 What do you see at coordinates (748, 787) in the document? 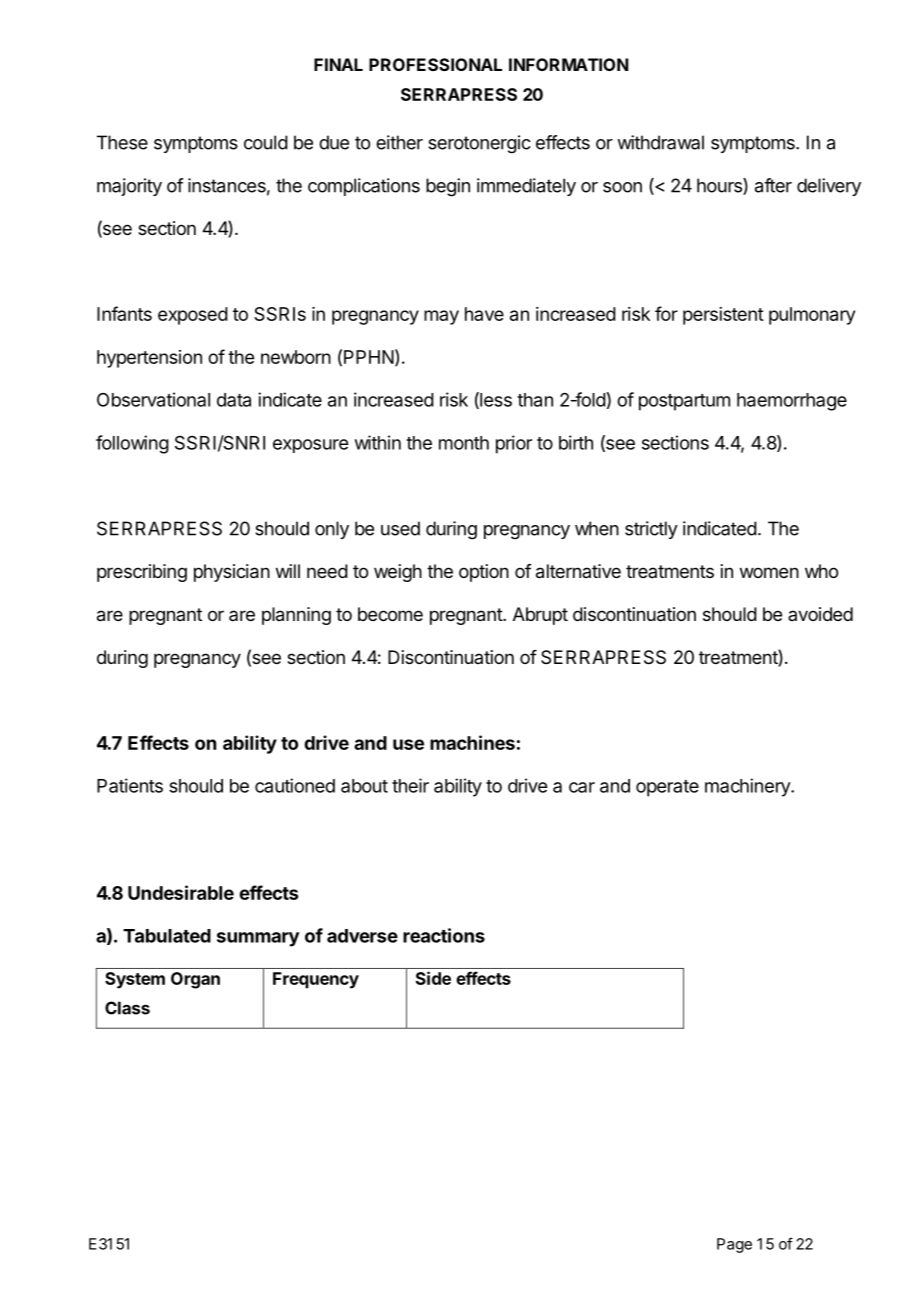
I see `machinery` at bounding box center [748, 787].
